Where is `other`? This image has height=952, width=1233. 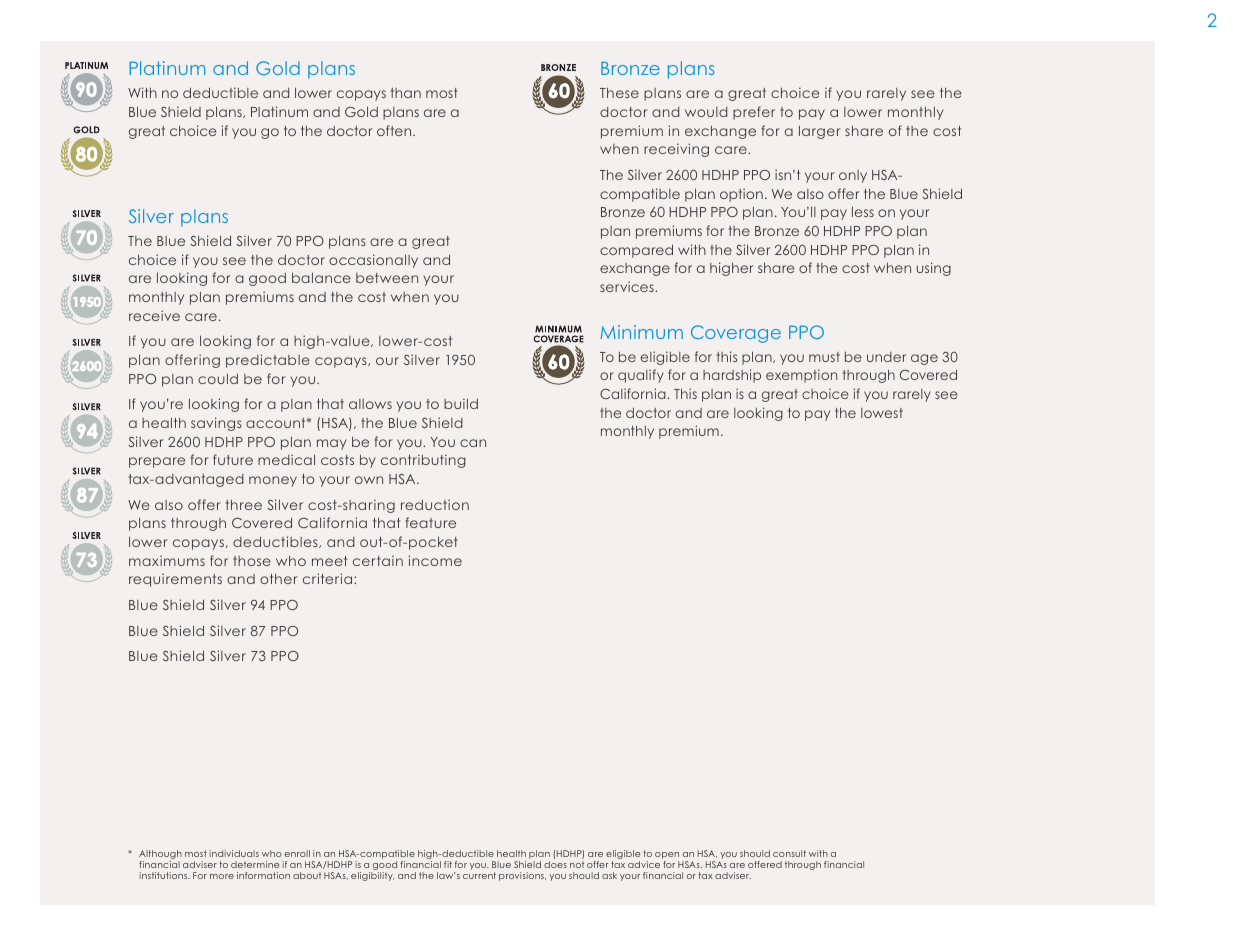 other is located at coordinates (279, 579).
